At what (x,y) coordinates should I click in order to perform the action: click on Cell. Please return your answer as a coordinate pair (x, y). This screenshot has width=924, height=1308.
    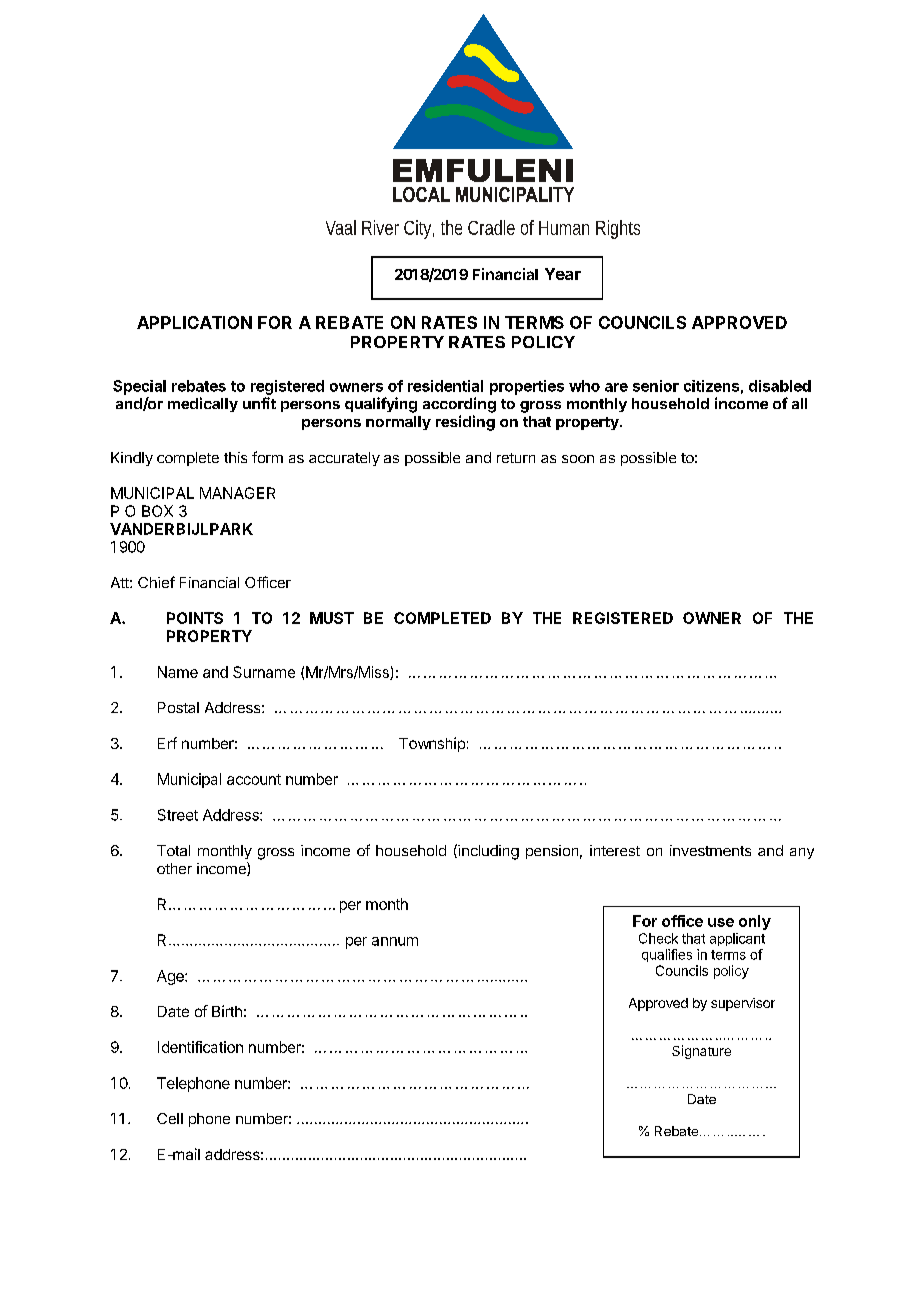
    Looking at the image, I should click on (170, 1118).
